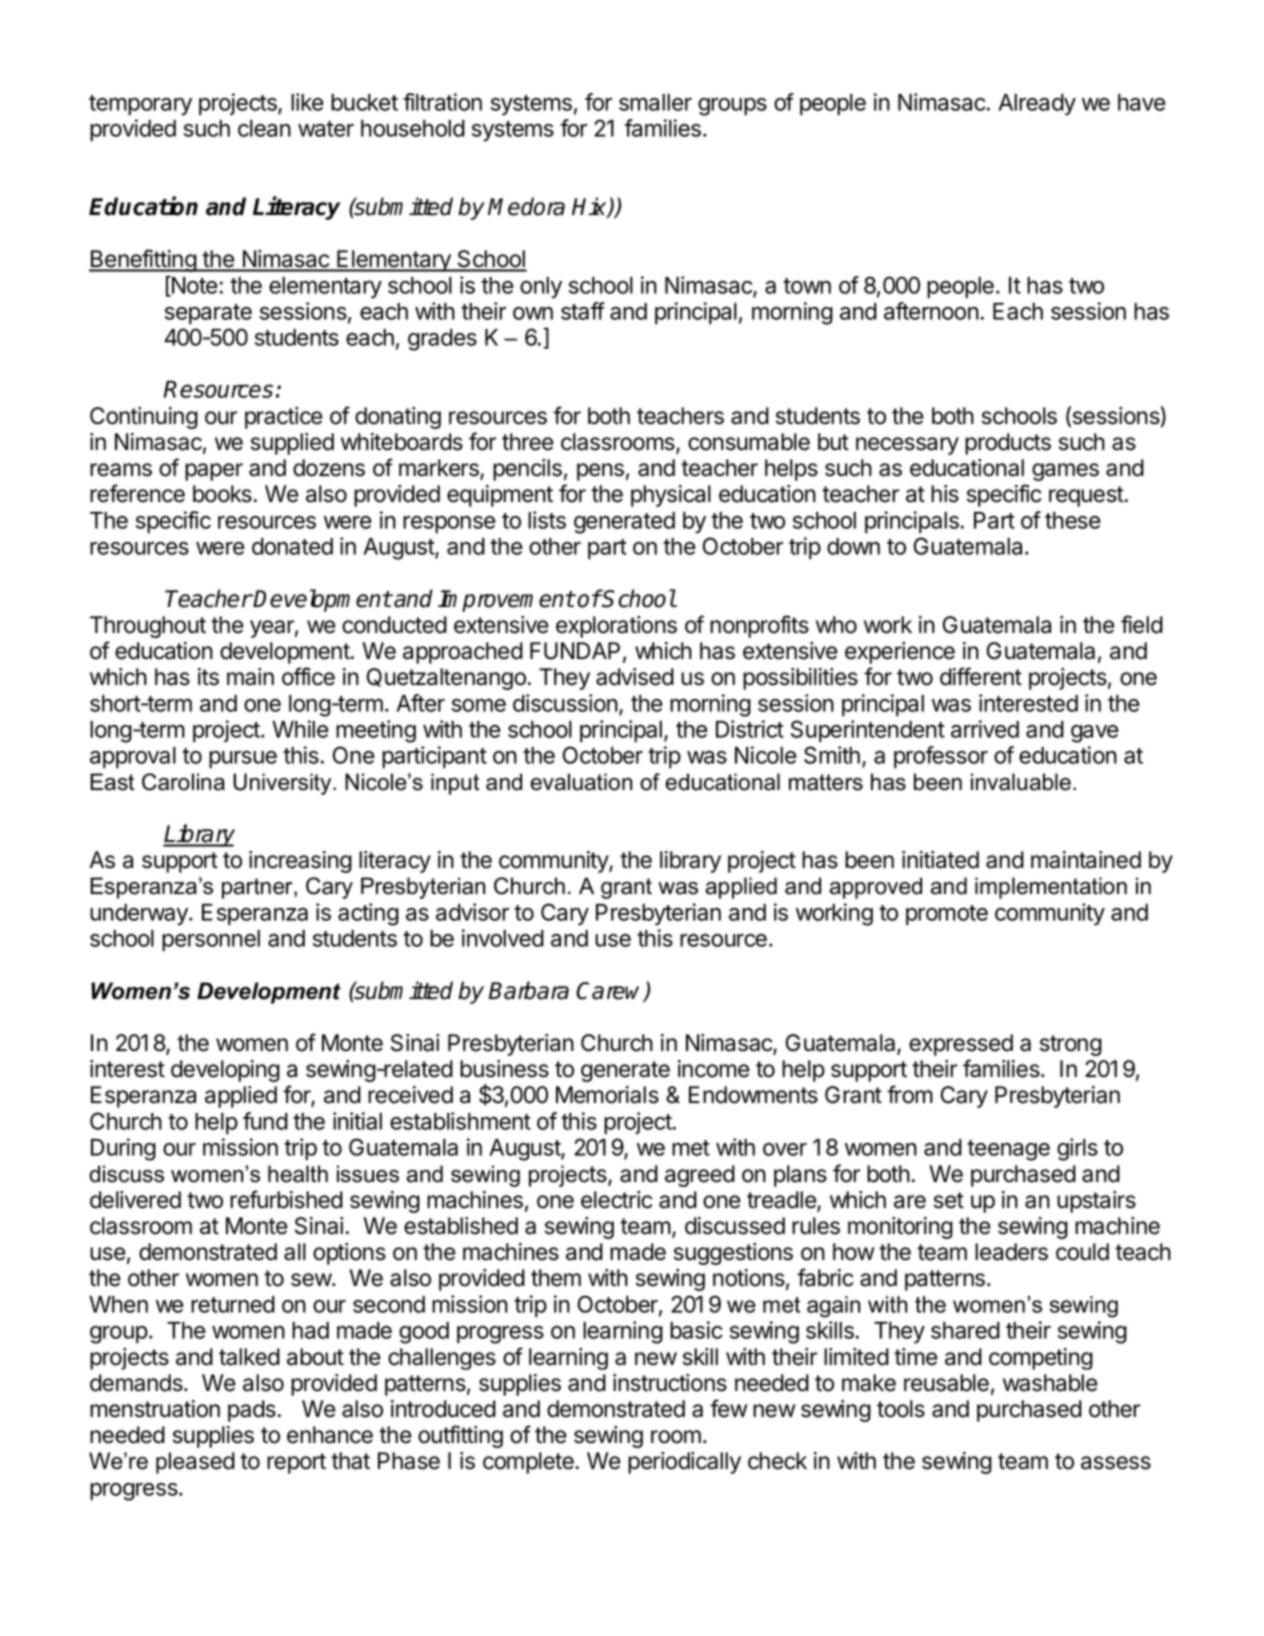 The width and height of the image is (1264, 1636). I want to click on smaller, so click(655, 102).
